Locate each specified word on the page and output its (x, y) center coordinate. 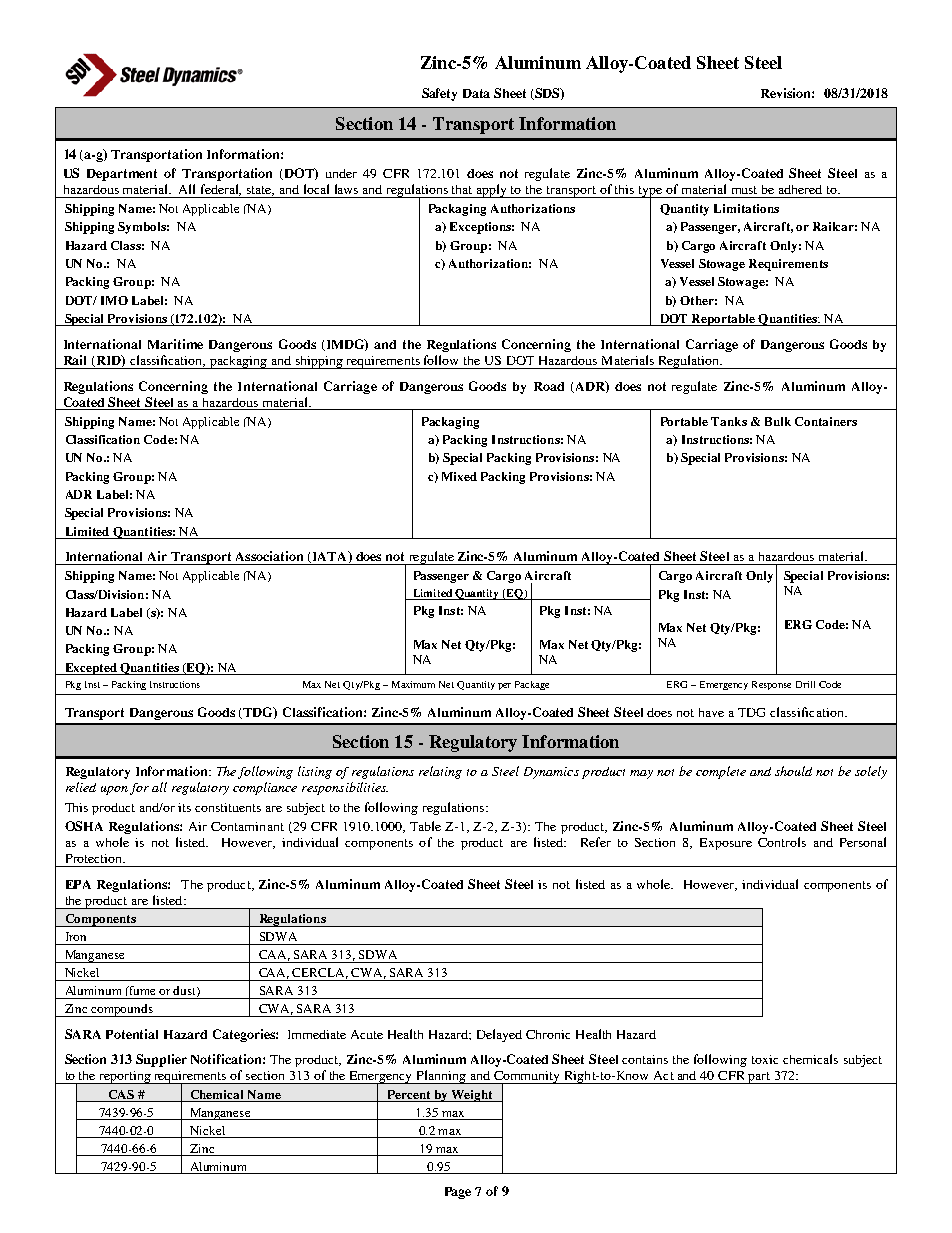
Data (476, 93)
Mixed (459, 476)
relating (440, 772)
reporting (125, 1077)
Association (269, 556)
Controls (782, 842)
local (316, 189)
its (184, 807)
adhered (800, 189)
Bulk (778, 421)
